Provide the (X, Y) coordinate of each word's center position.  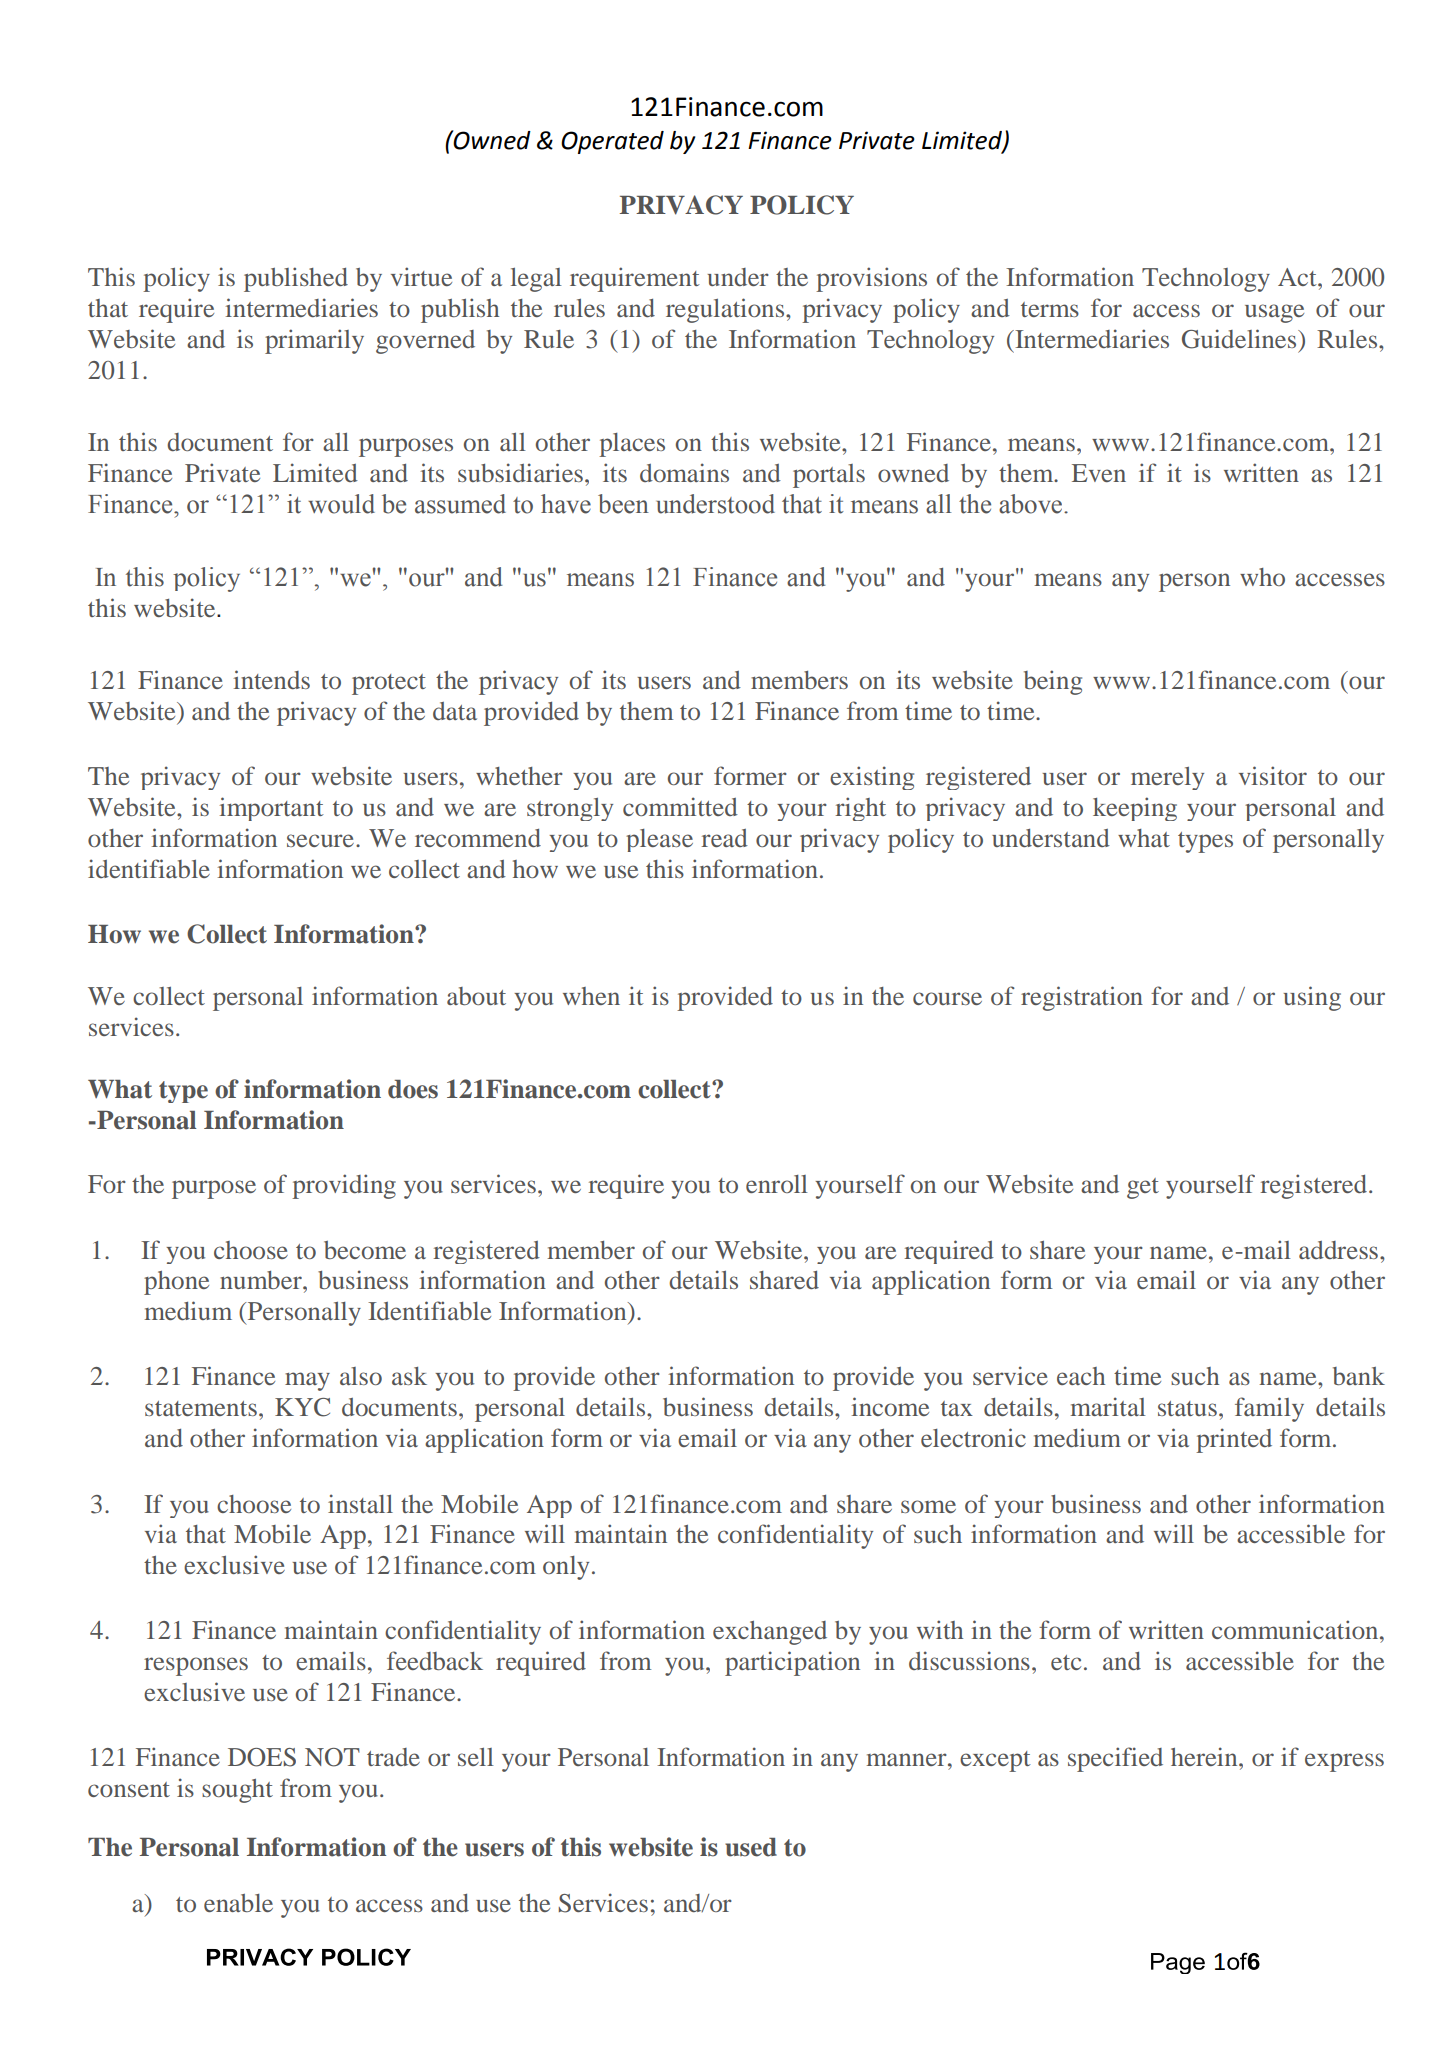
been (623, 504)
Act (1298, 277)
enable (238, 1903)
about (476, 996)
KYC (302, 1407)
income (890, 1406)
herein (1205, 1756)
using (1312, 998)
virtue (421, 276)
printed (1234, 1440)
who (1262, 577)
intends (272, 679)
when (591, 996)
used (751, 1847)
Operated (612, 142)
